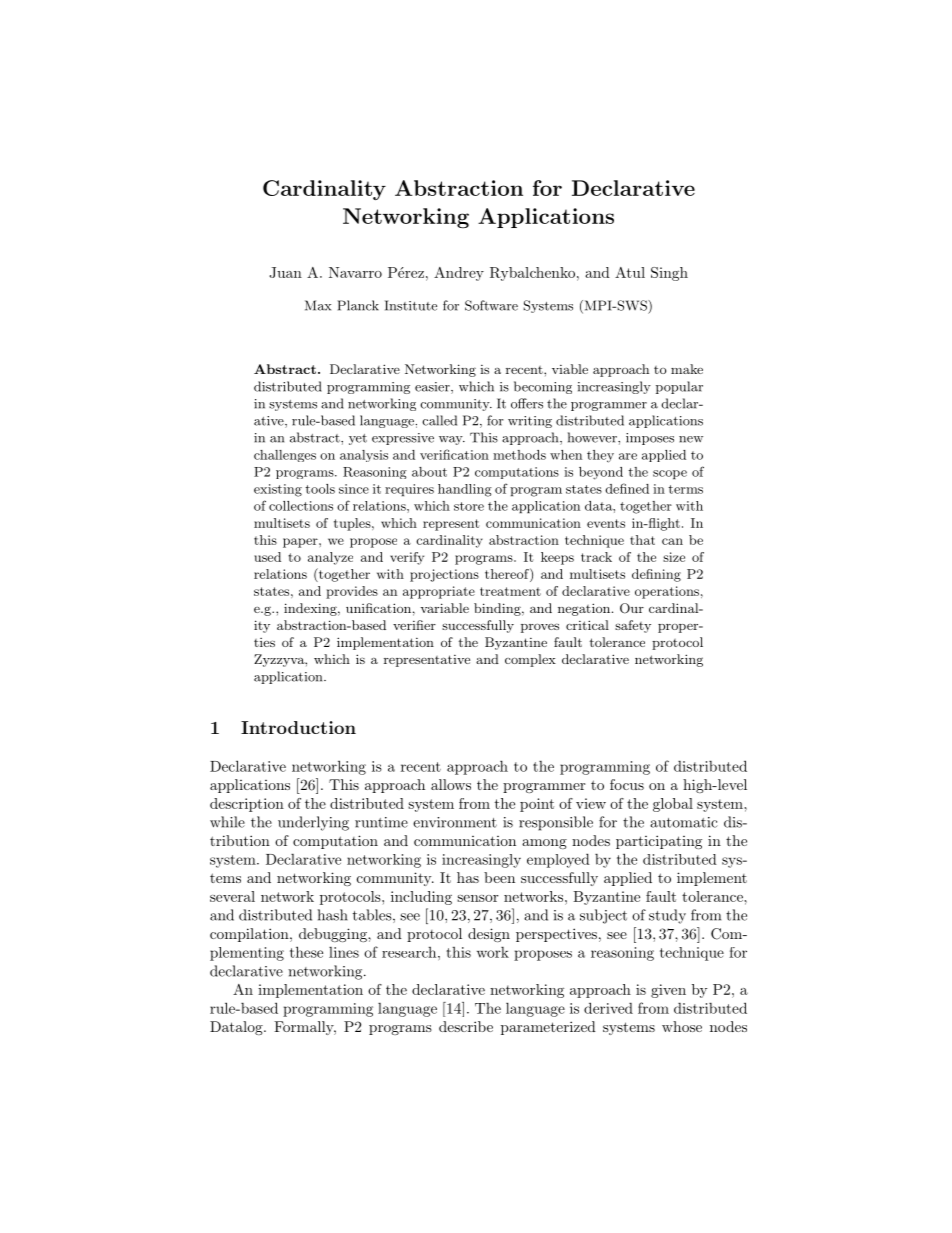  I want to click on lines, so click(344, 952).
